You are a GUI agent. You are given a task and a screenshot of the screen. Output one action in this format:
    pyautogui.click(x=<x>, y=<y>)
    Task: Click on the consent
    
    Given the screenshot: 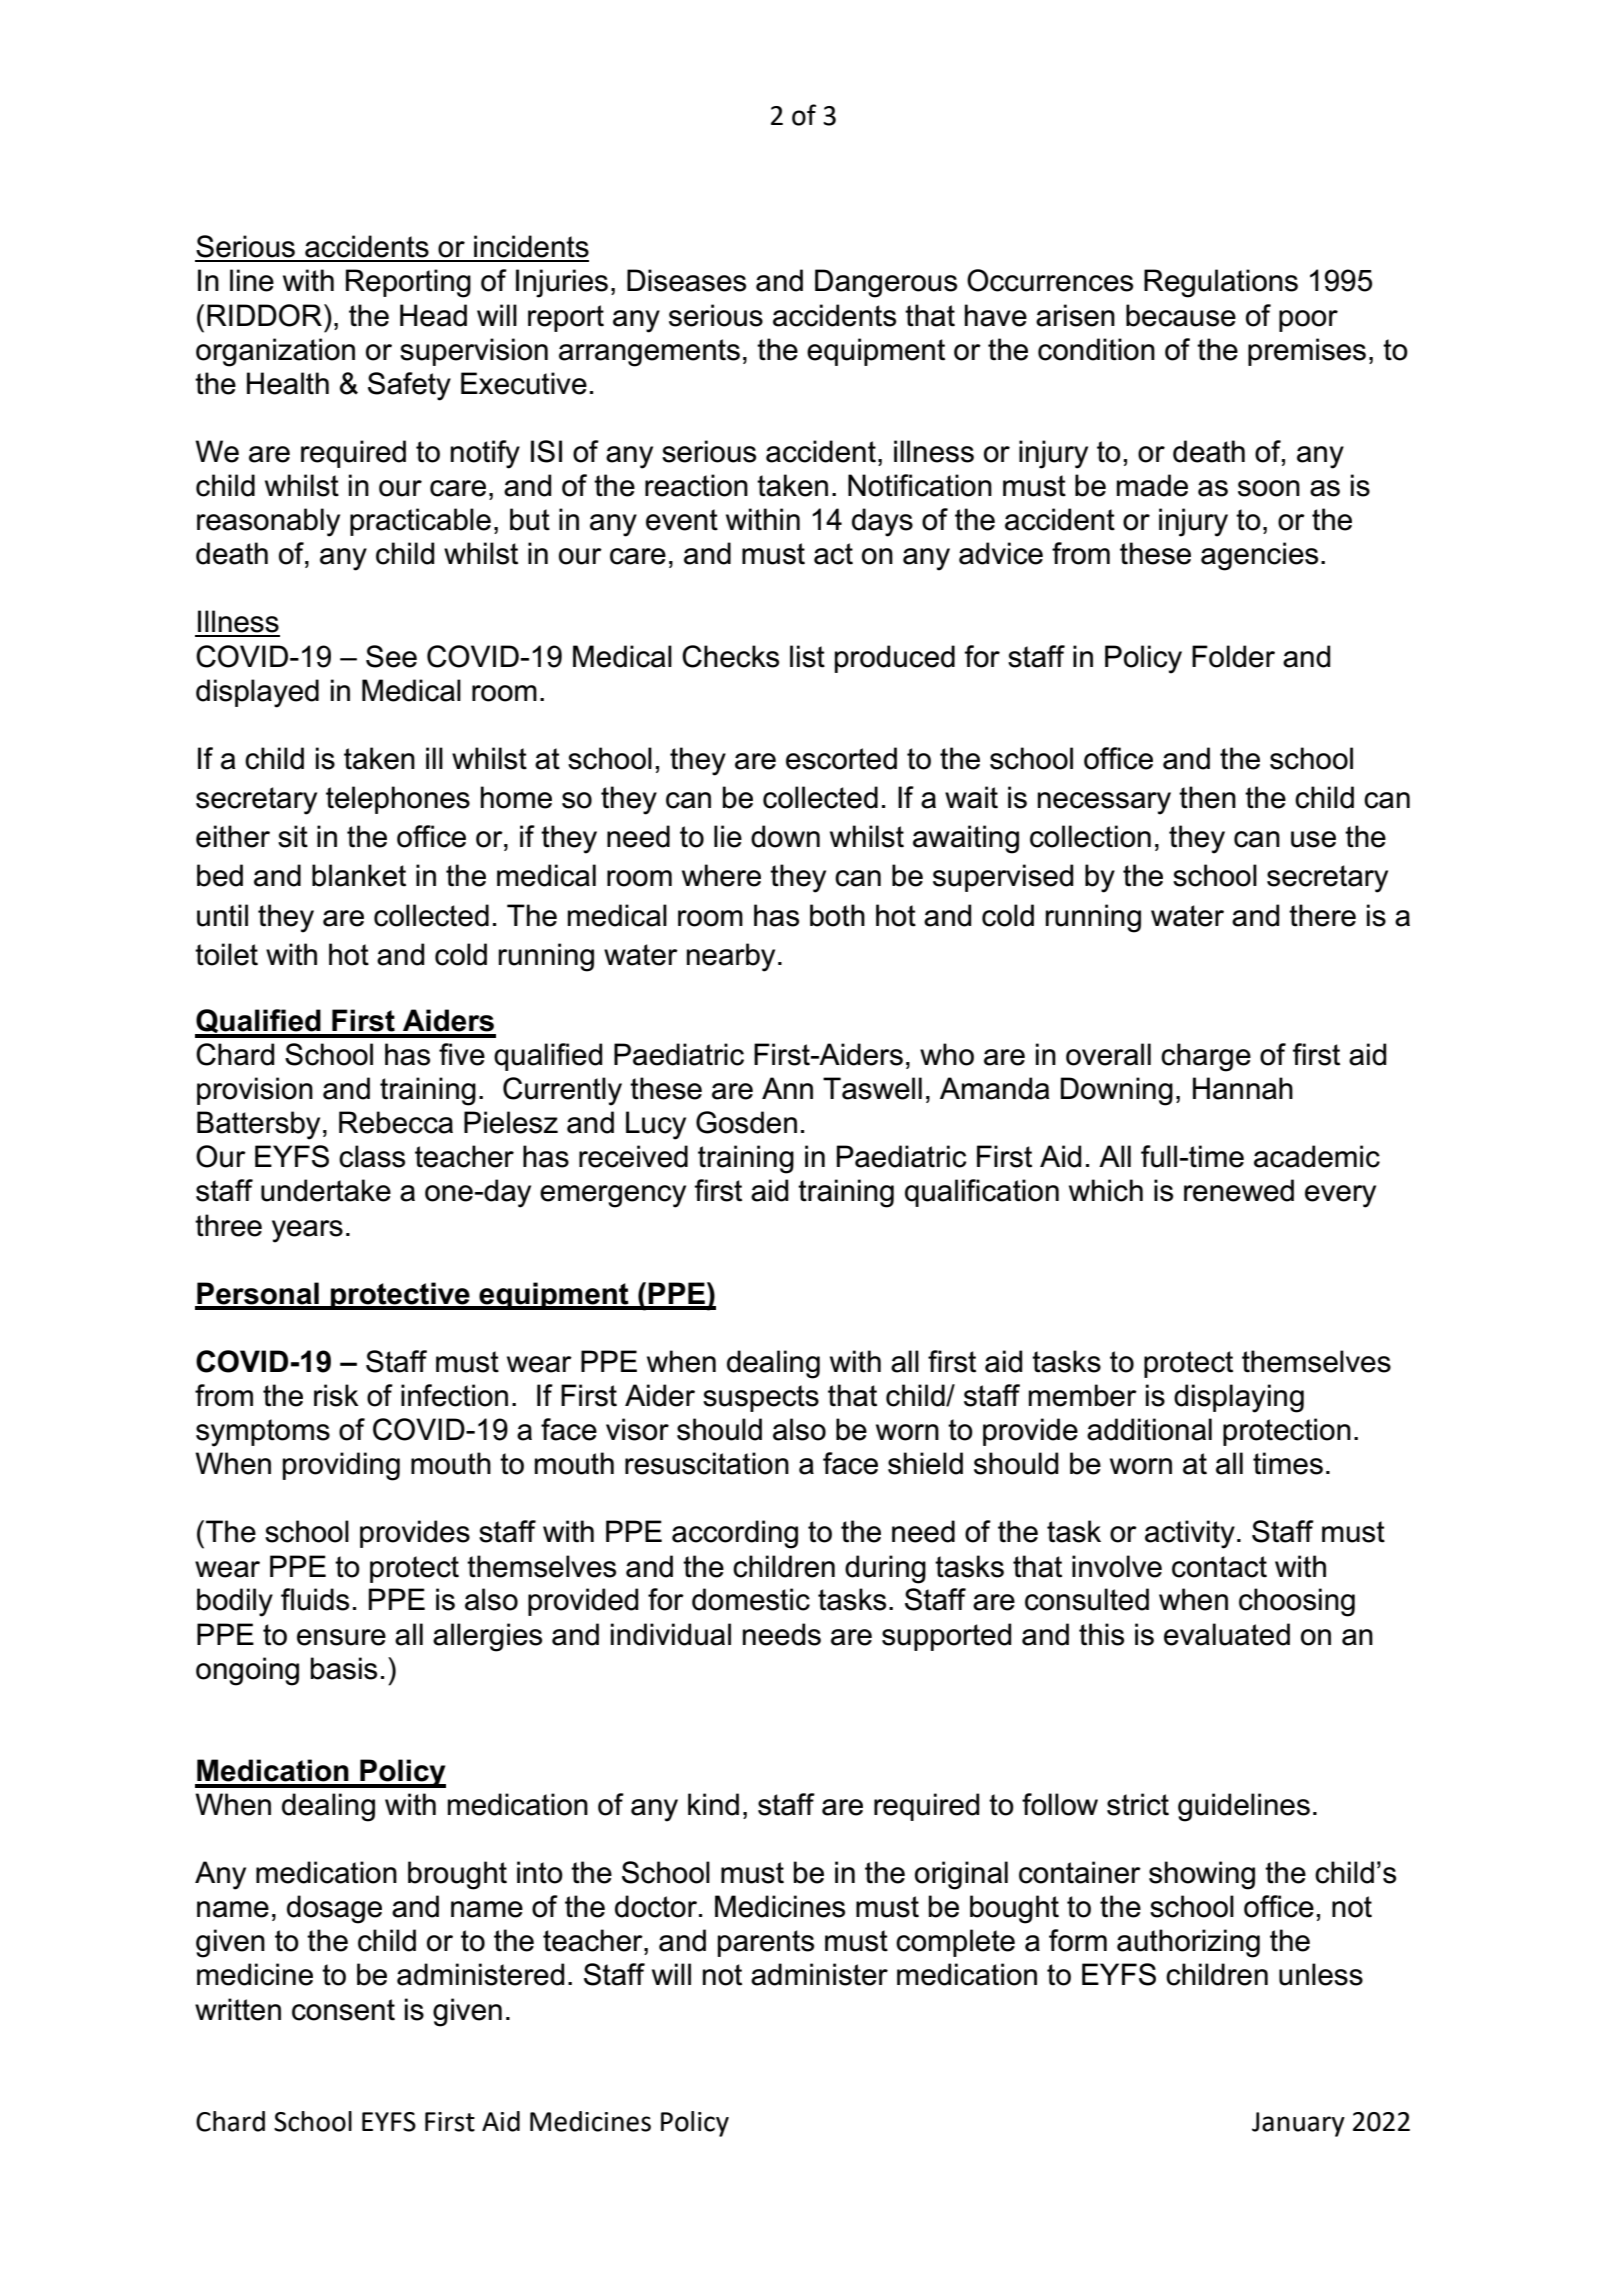 What is the action you would take?
    pyautogui.click(x=343, y=2010)
